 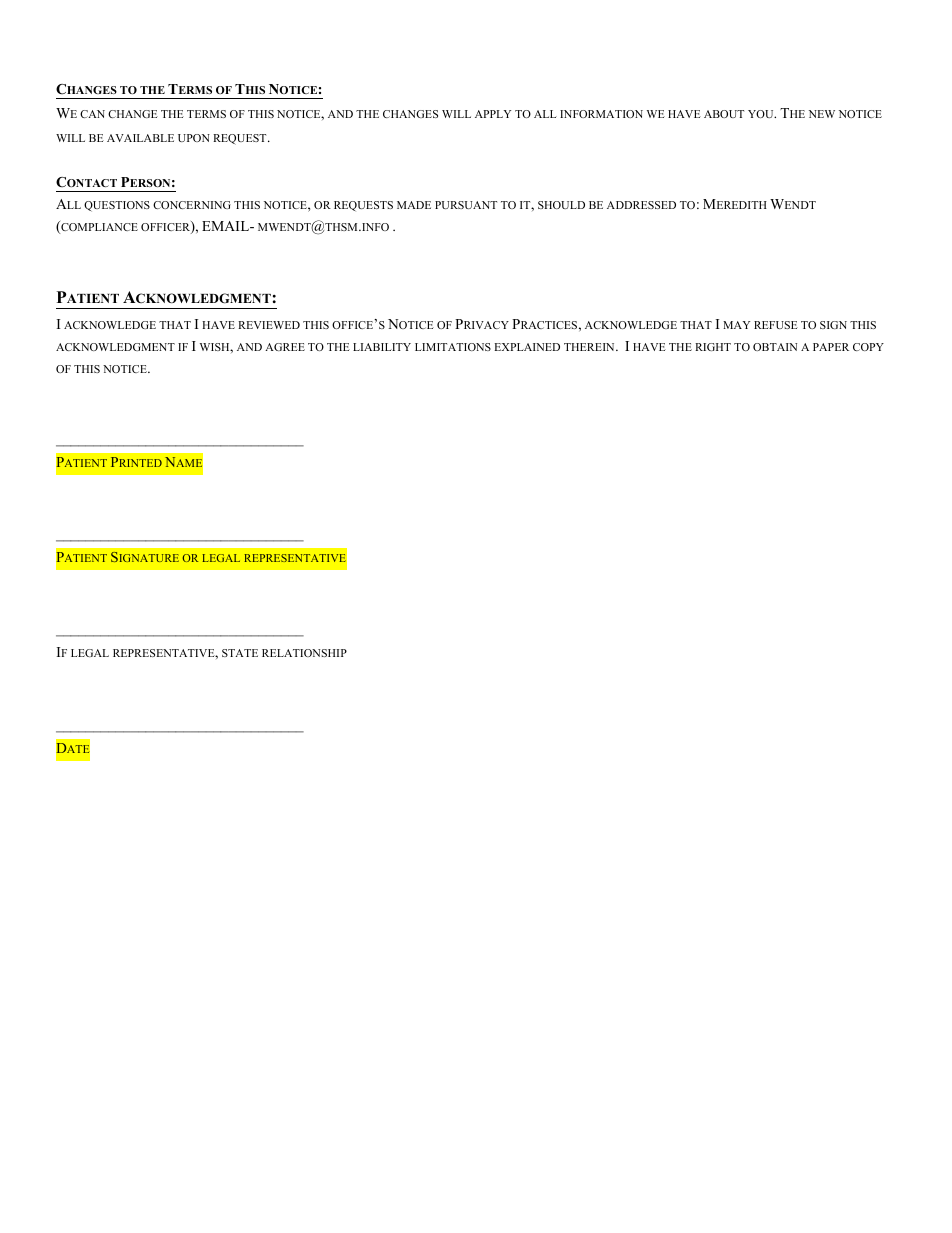 What do you see at coordinates (304, 653) in the image?
I see `RELATIONSHIP` at bounding box center [304, 653].
